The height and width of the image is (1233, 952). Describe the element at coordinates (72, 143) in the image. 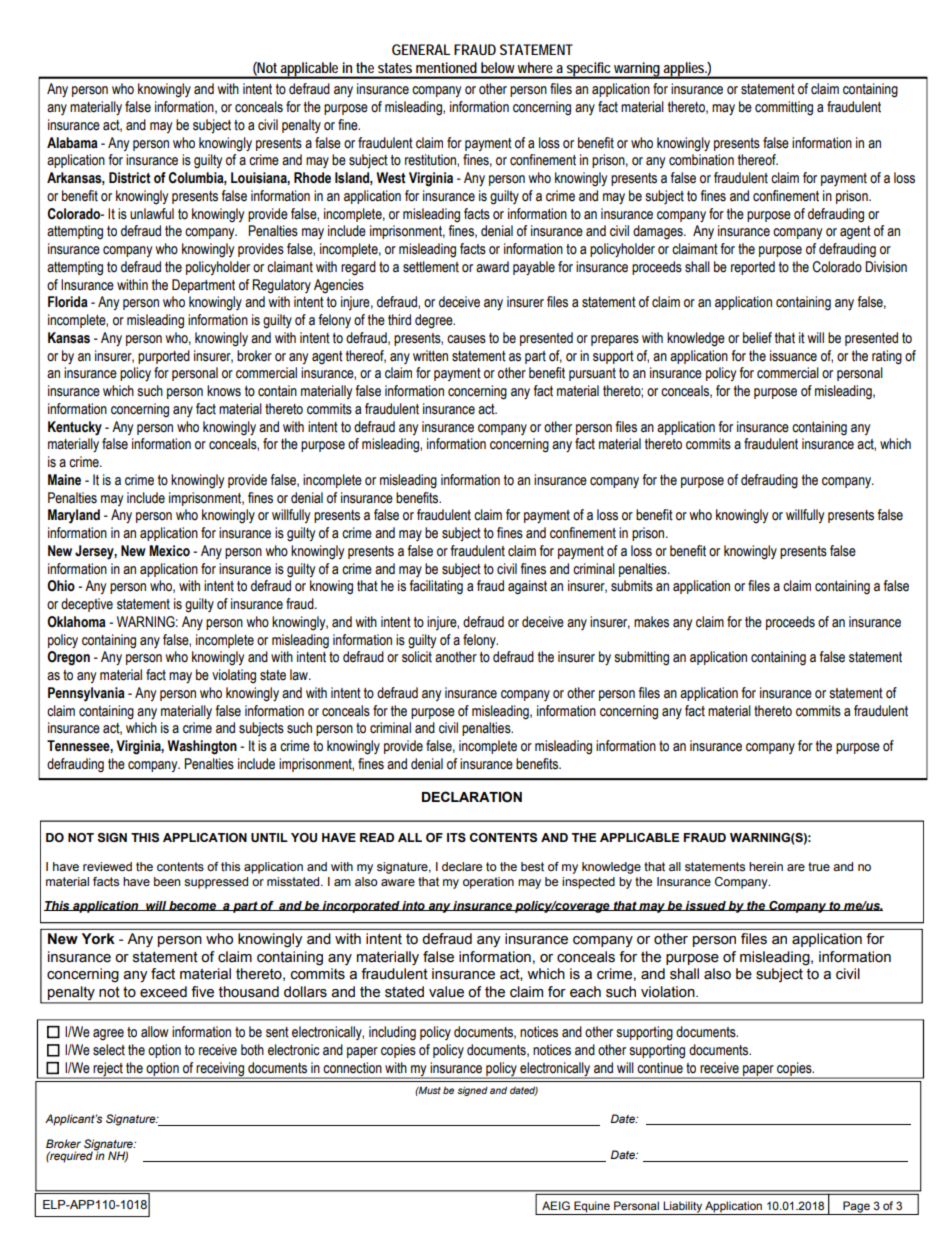

I see `Alabama` at that location.
